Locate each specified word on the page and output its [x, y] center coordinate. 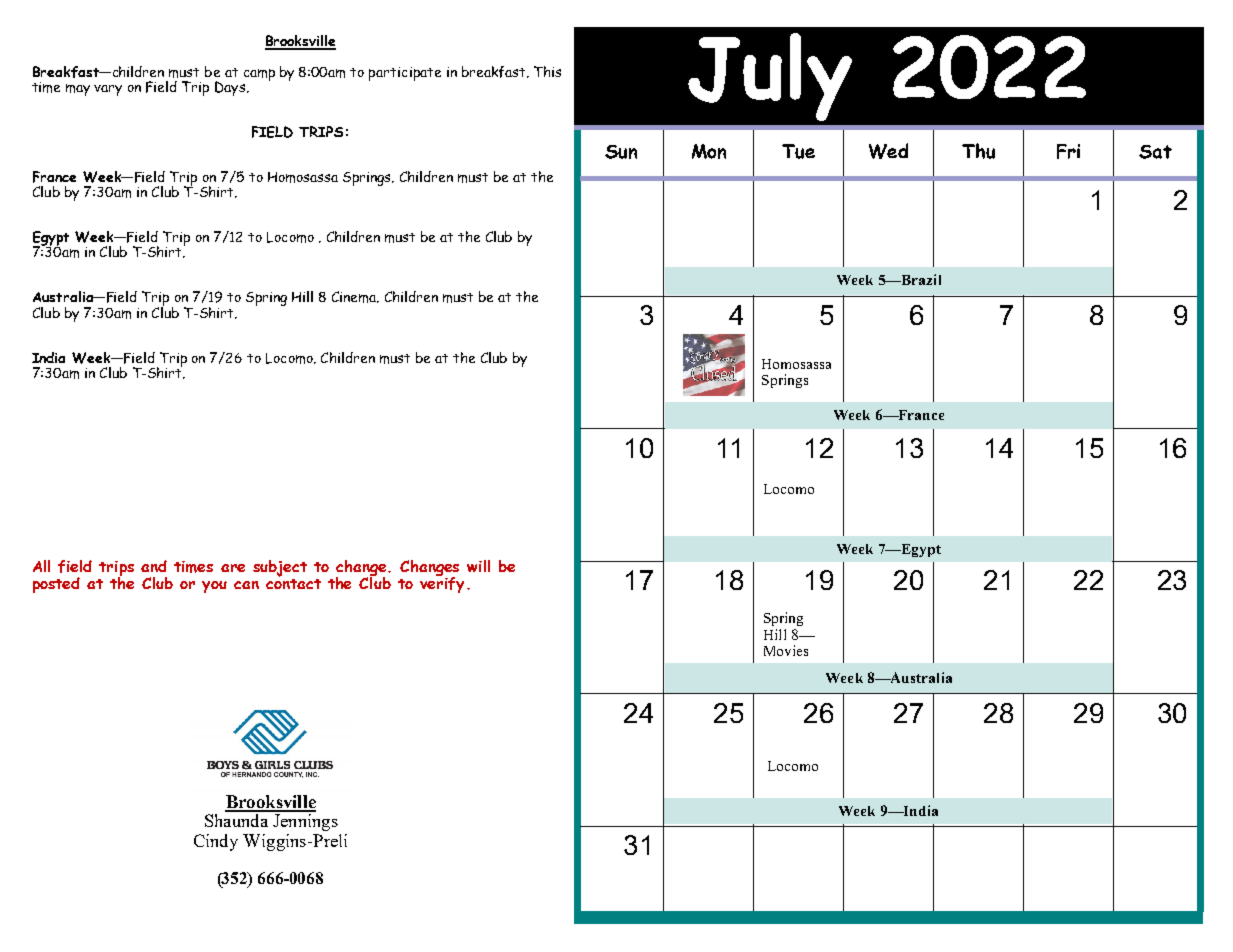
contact [293, 582]
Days [230, 88]
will [478, 566]
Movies [786, 650]
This [547, 71]
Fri [1068, 151]
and [154, 566]
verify [442, 583]
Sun [621, 152]
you [214, 587]
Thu [978, 151]
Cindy [216, 842]
